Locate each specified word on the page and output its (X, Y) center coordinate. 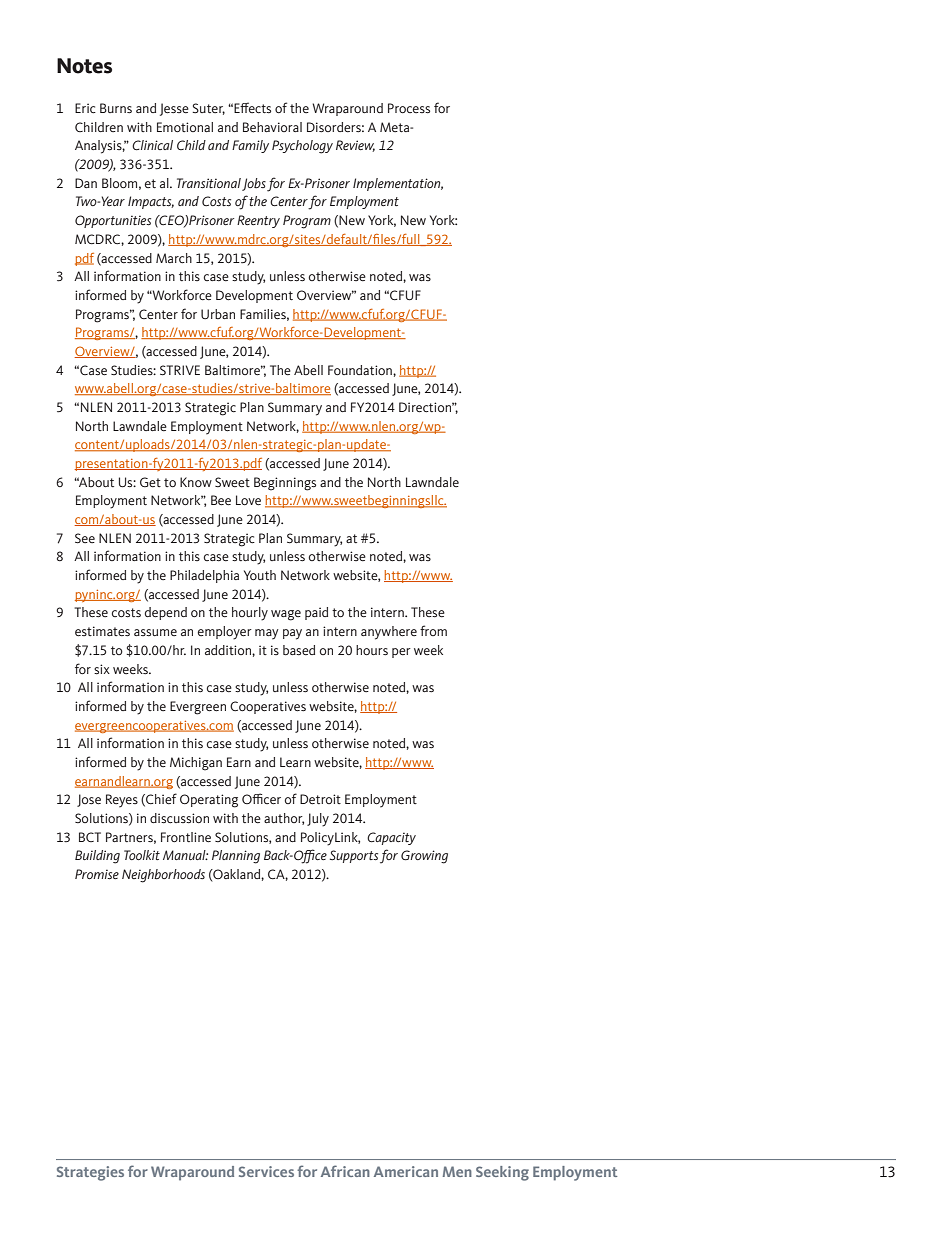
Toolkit (142, 855)
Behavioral (272, 127)
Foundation (361, 370)
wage (286, 615)
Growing (424, 857)
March (174, 258)
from (433, 630)
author (284, 819)
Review (355, 146)
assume (155, 633)
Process (409, 108)
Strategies (90, 1173)
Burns (116, 108)
